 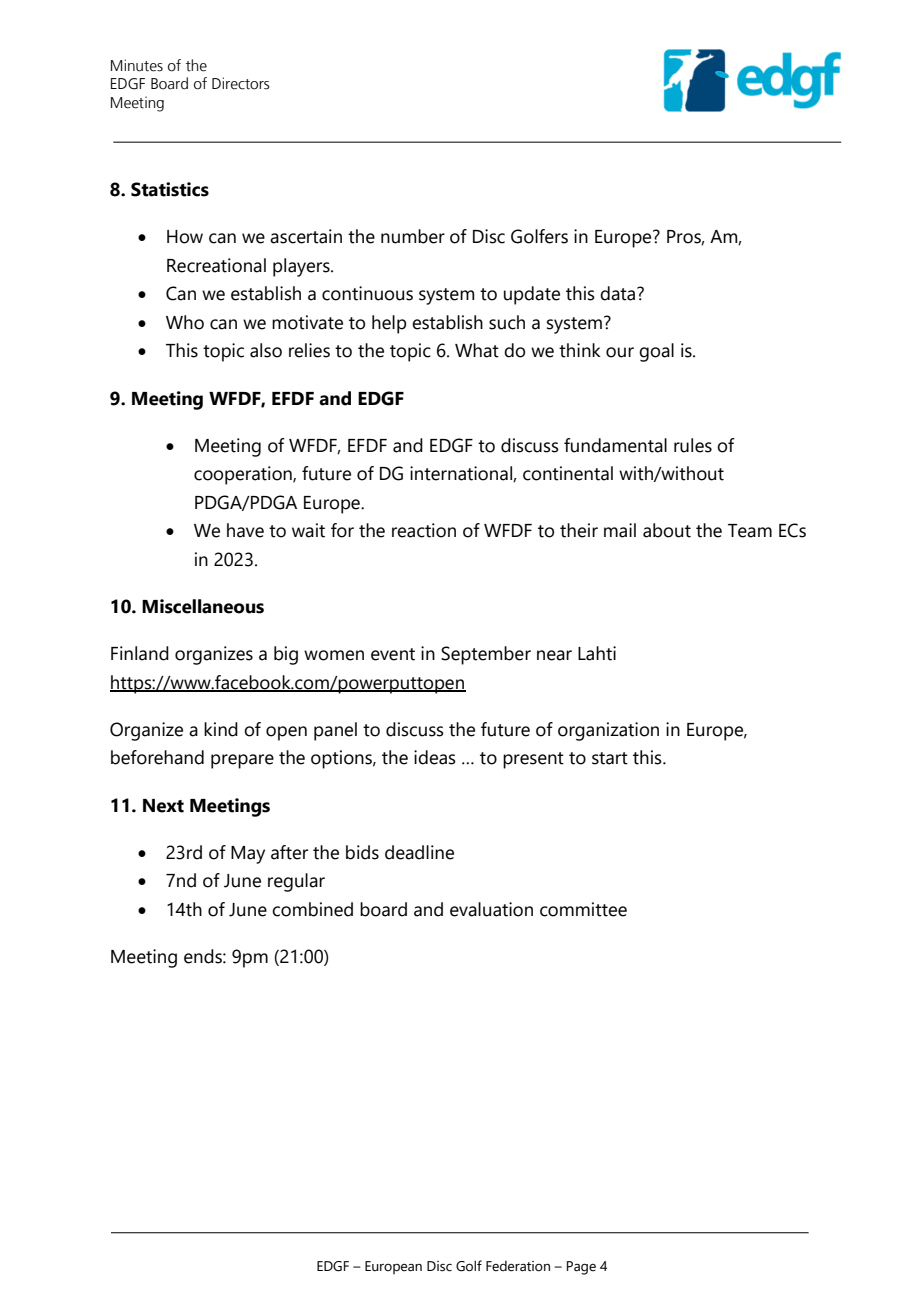 I want to click on September, so click(x=486, y=655).
